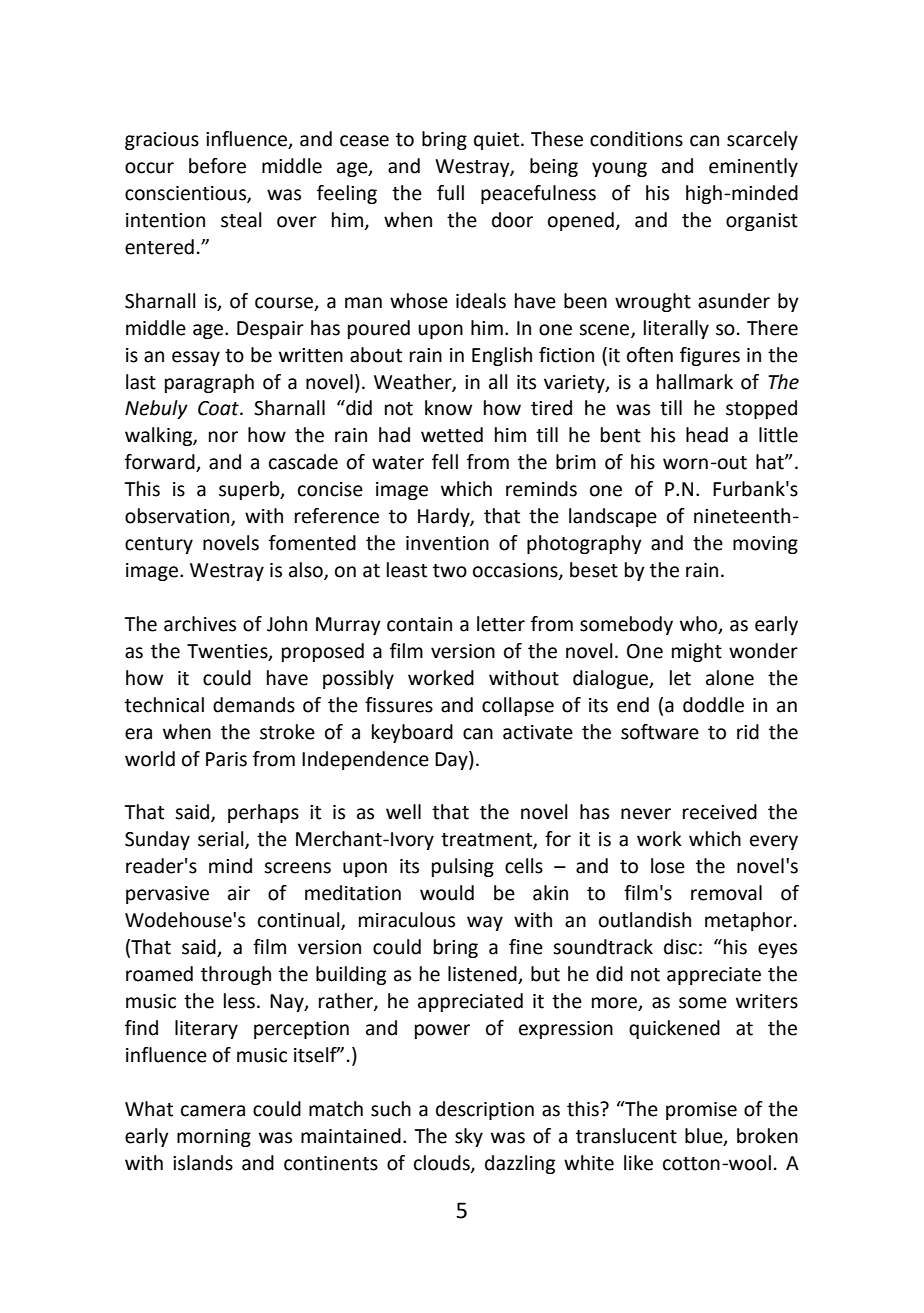 The height and width of the image is (1313, 924). I want to click on contain, so click(419, 624).
